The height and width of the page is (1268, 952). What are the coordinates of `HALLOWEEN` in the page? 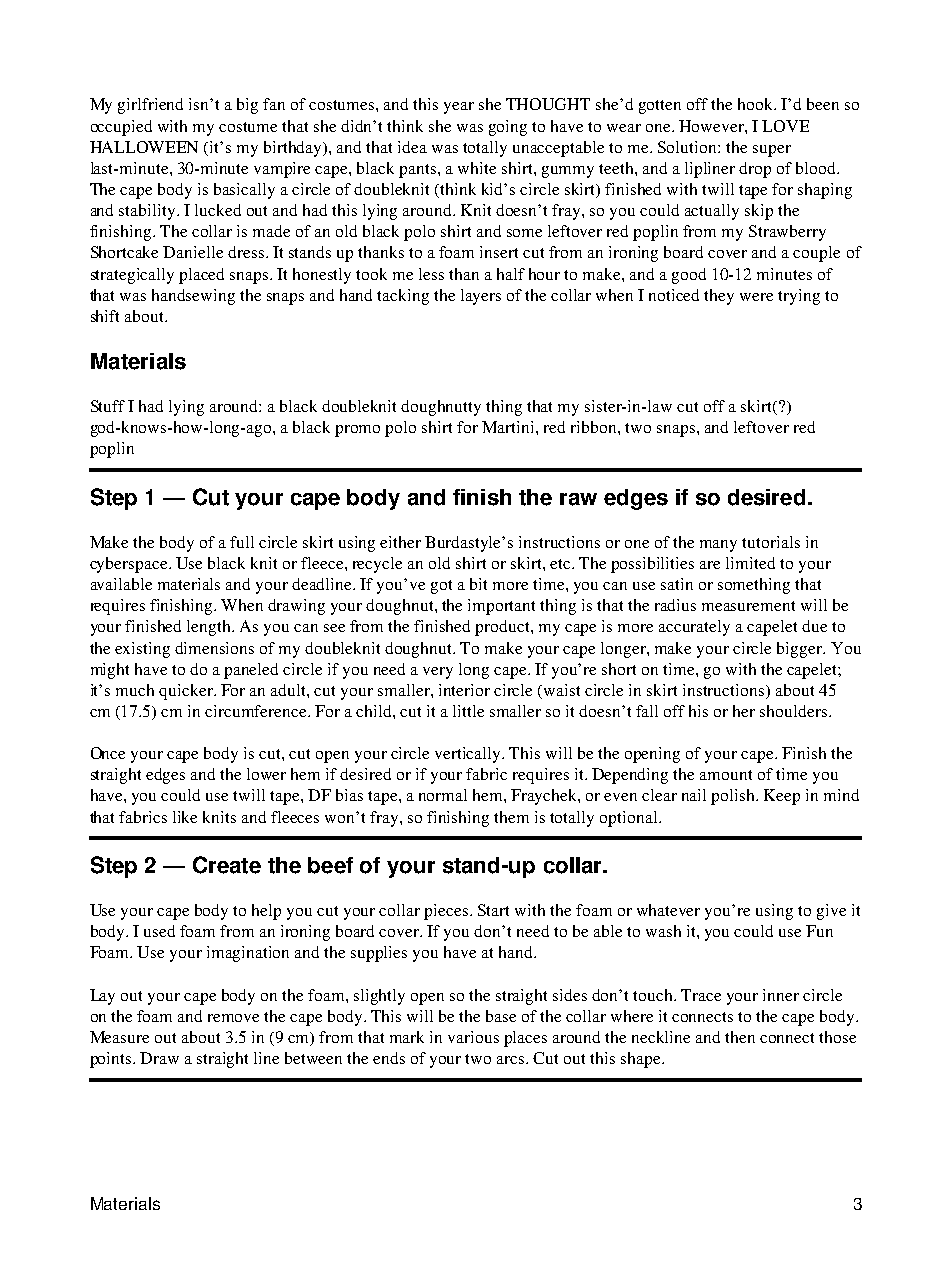 It's located at (144, 147).
